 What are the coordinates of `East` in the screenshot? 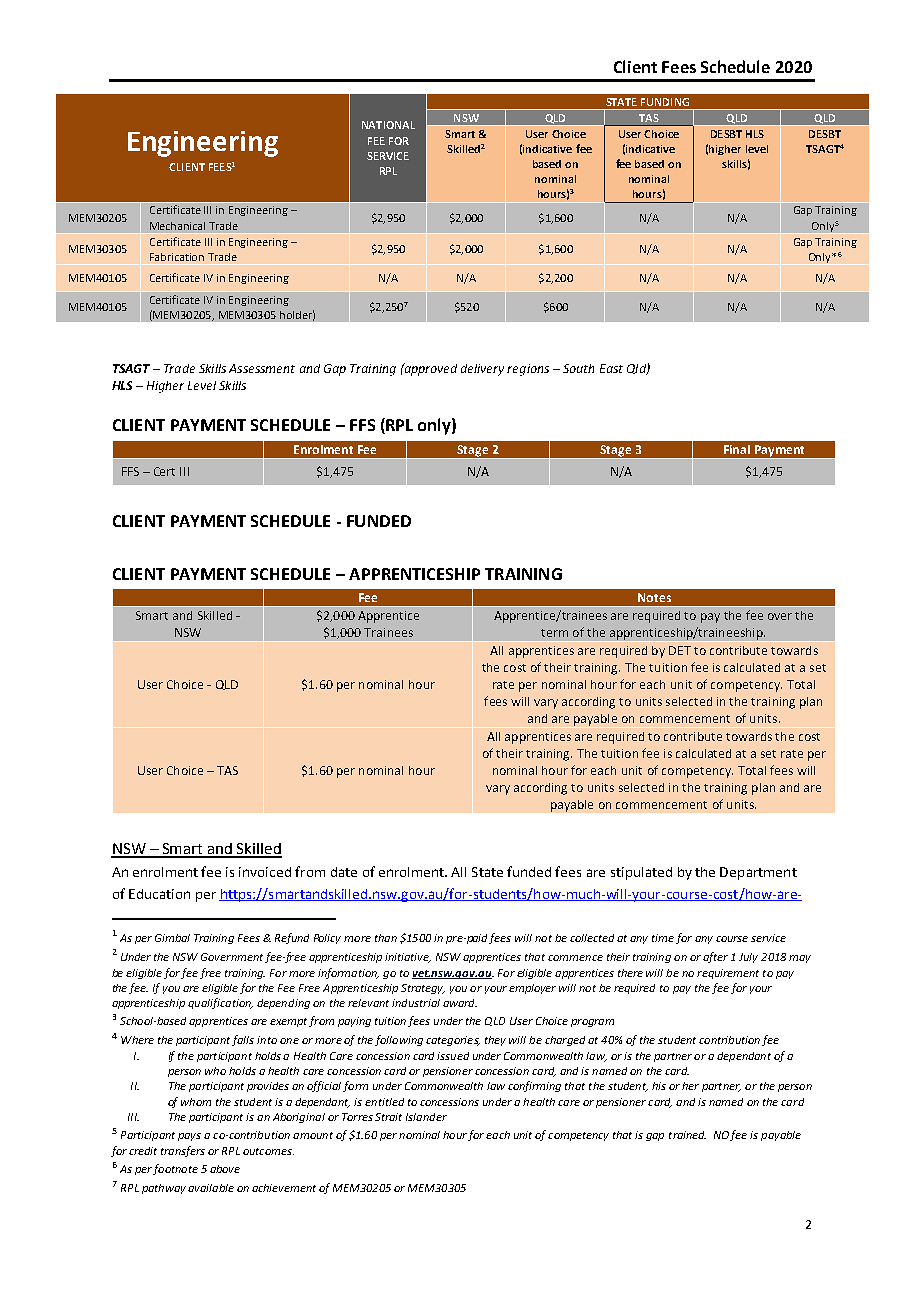 It's located at (611, 368).
